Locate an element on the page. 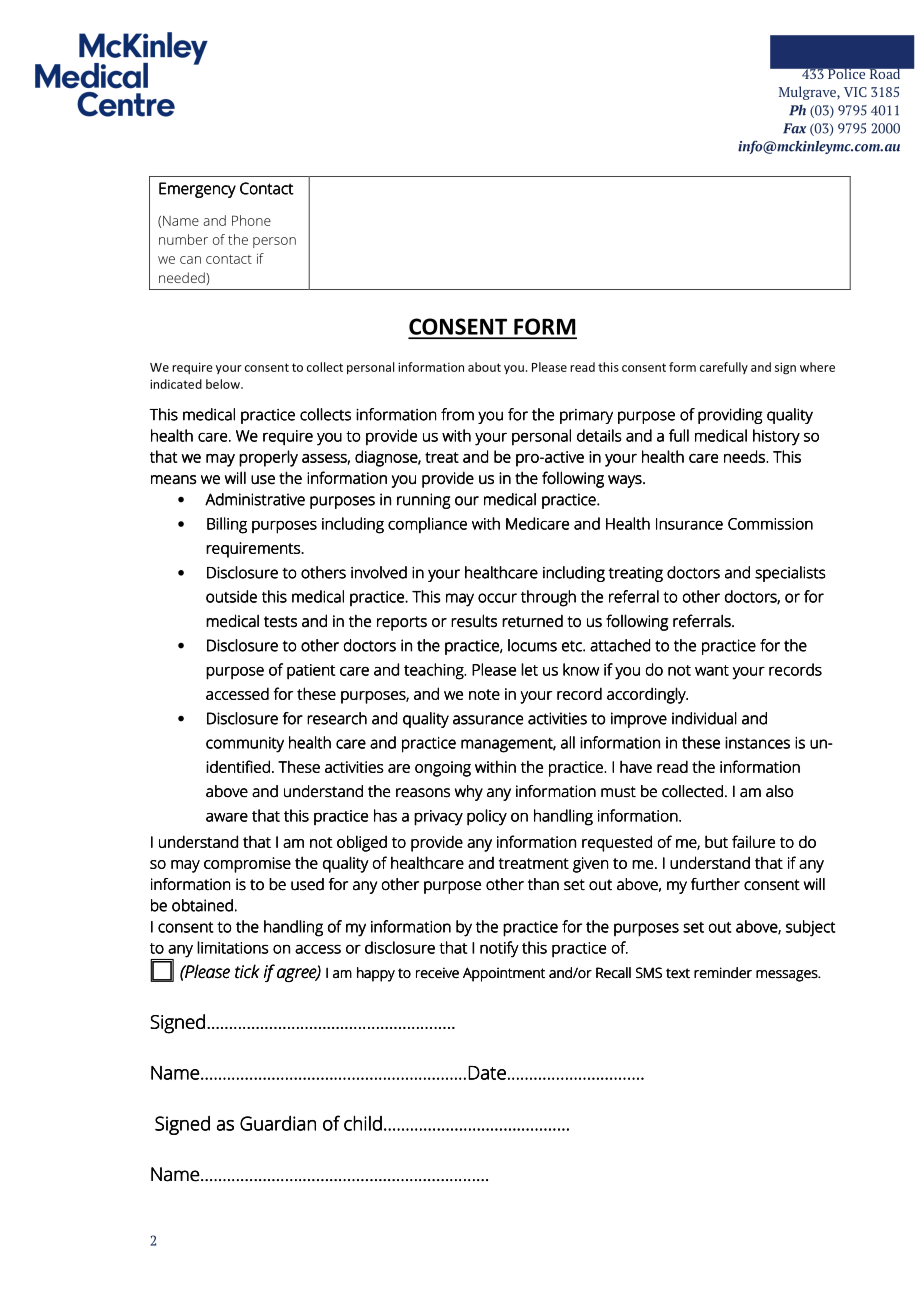 Image resolution: width=924 pixels, height=1308 pixels. assurance is located at coordinates (488, 720).
